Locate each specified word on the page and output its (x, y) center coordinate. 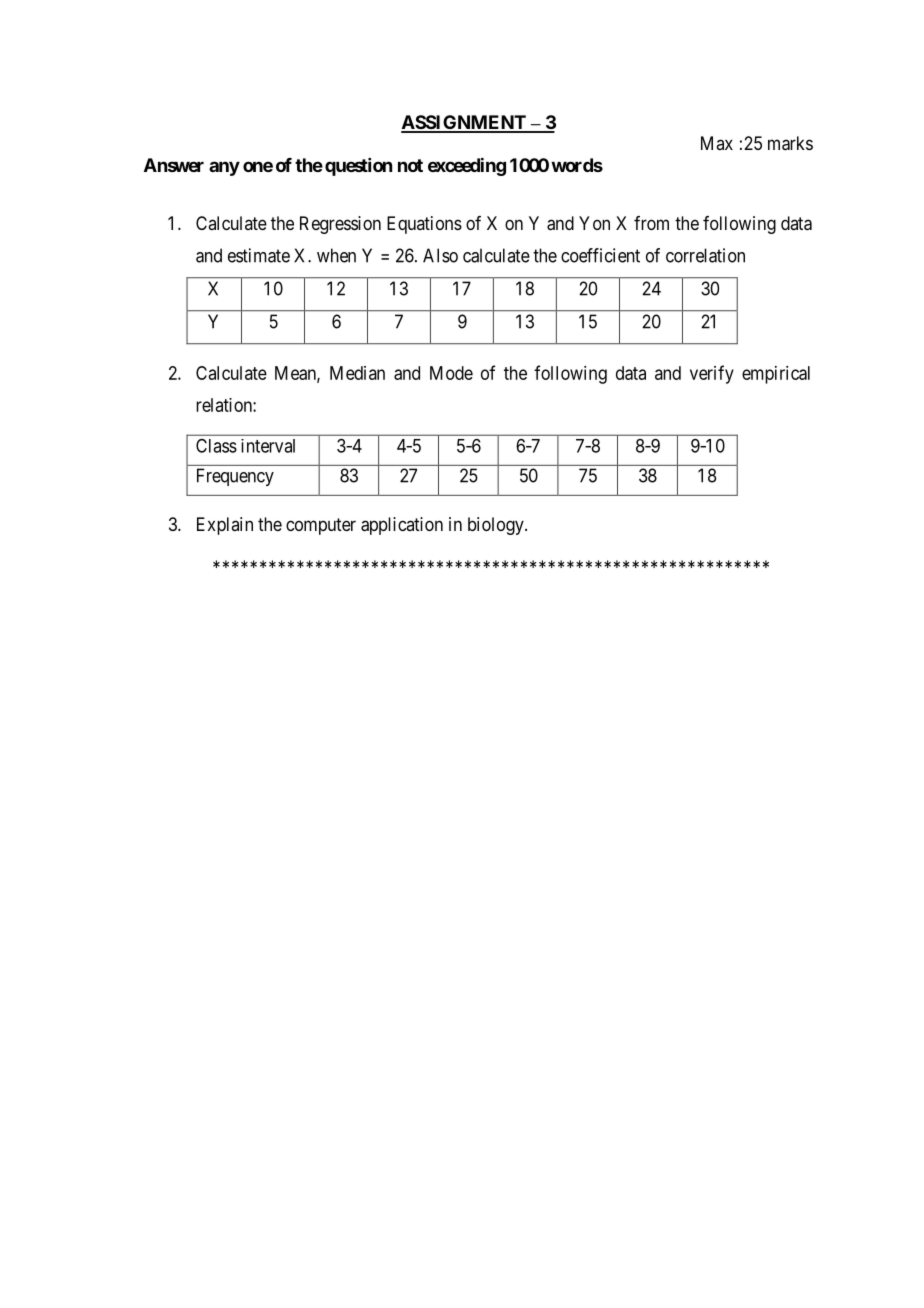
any (224, 168)
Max (717, 143)
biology (497, 526)
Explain (225, 526)
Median (357, 373)
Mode (451, 373)
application (402, 526)
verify (712, 374)
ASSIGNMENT (464, 123)
